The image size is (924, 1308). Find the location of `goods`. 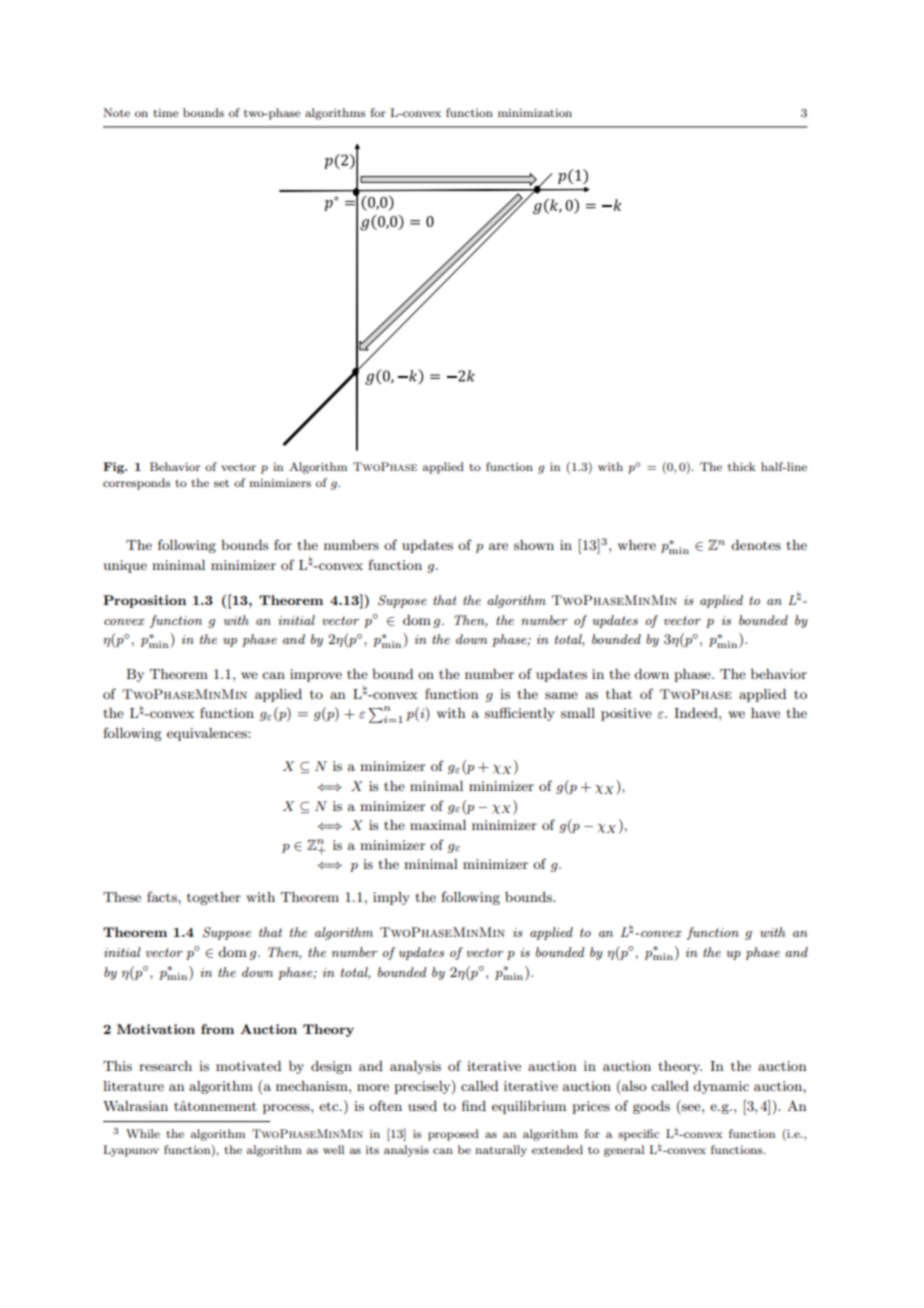

goods is located at coordinates (651, 1107).
